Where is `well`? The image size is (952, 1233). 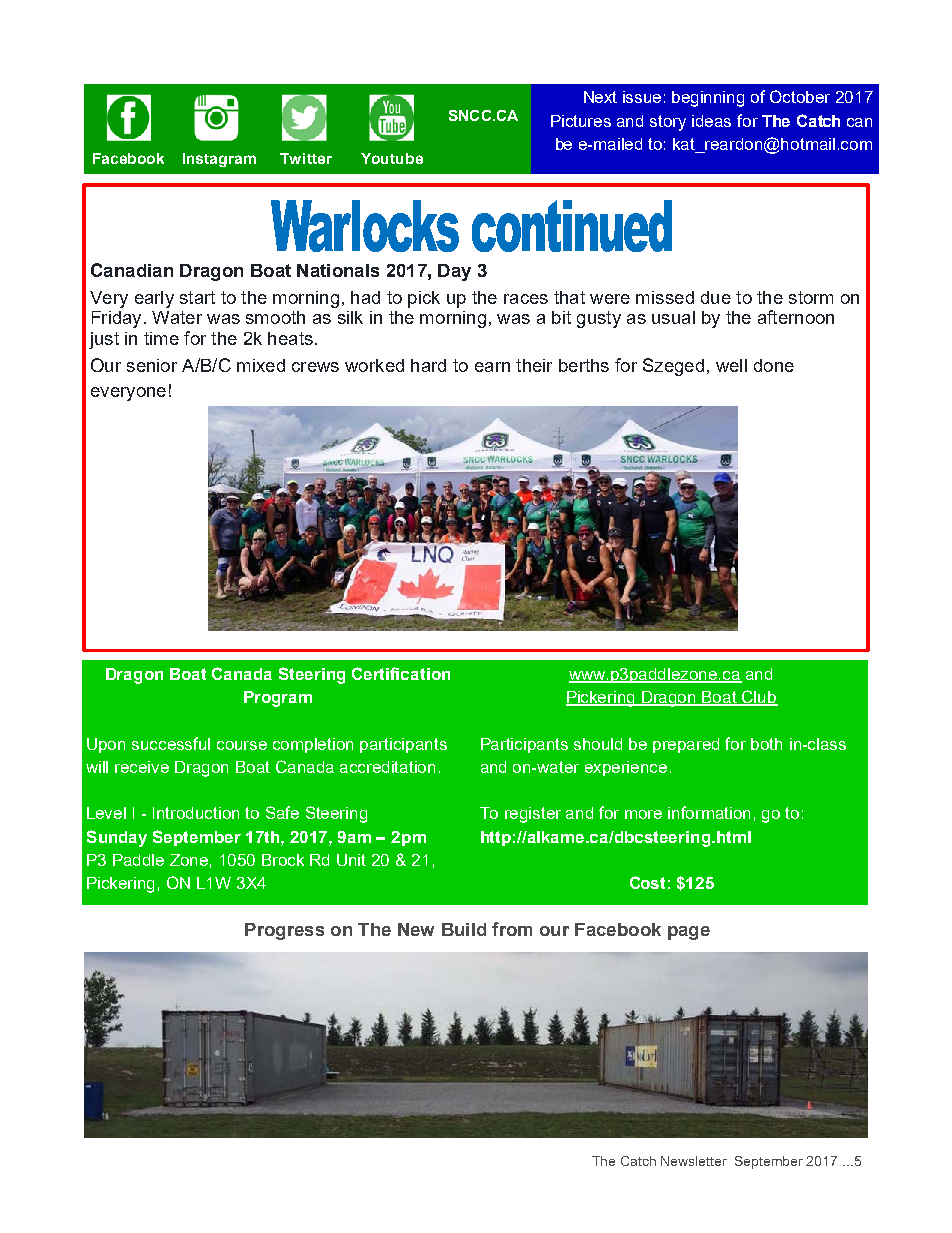
well is located at coordinates (731, 365).
